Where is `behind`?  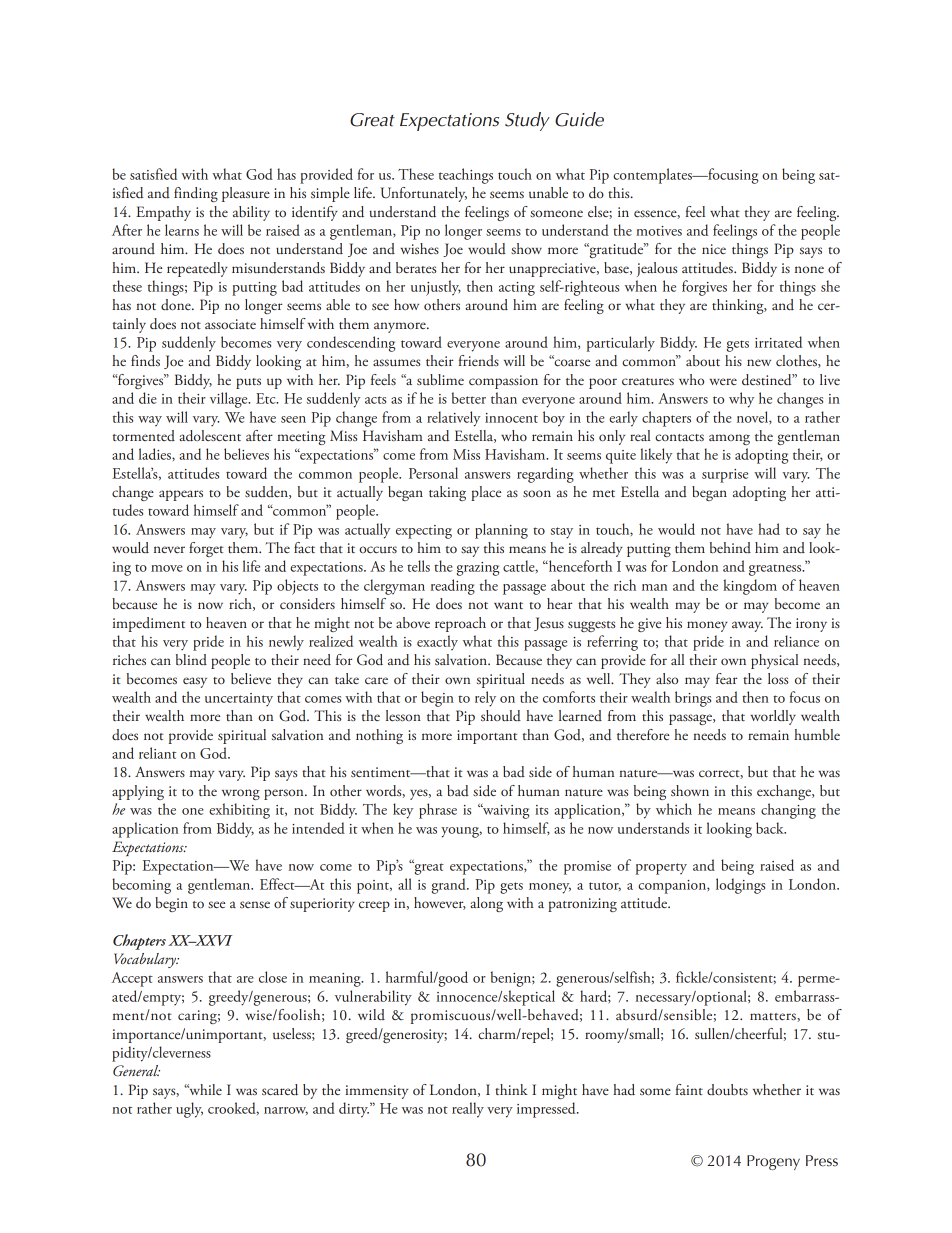 behind is located at coordinates (730, 547).
